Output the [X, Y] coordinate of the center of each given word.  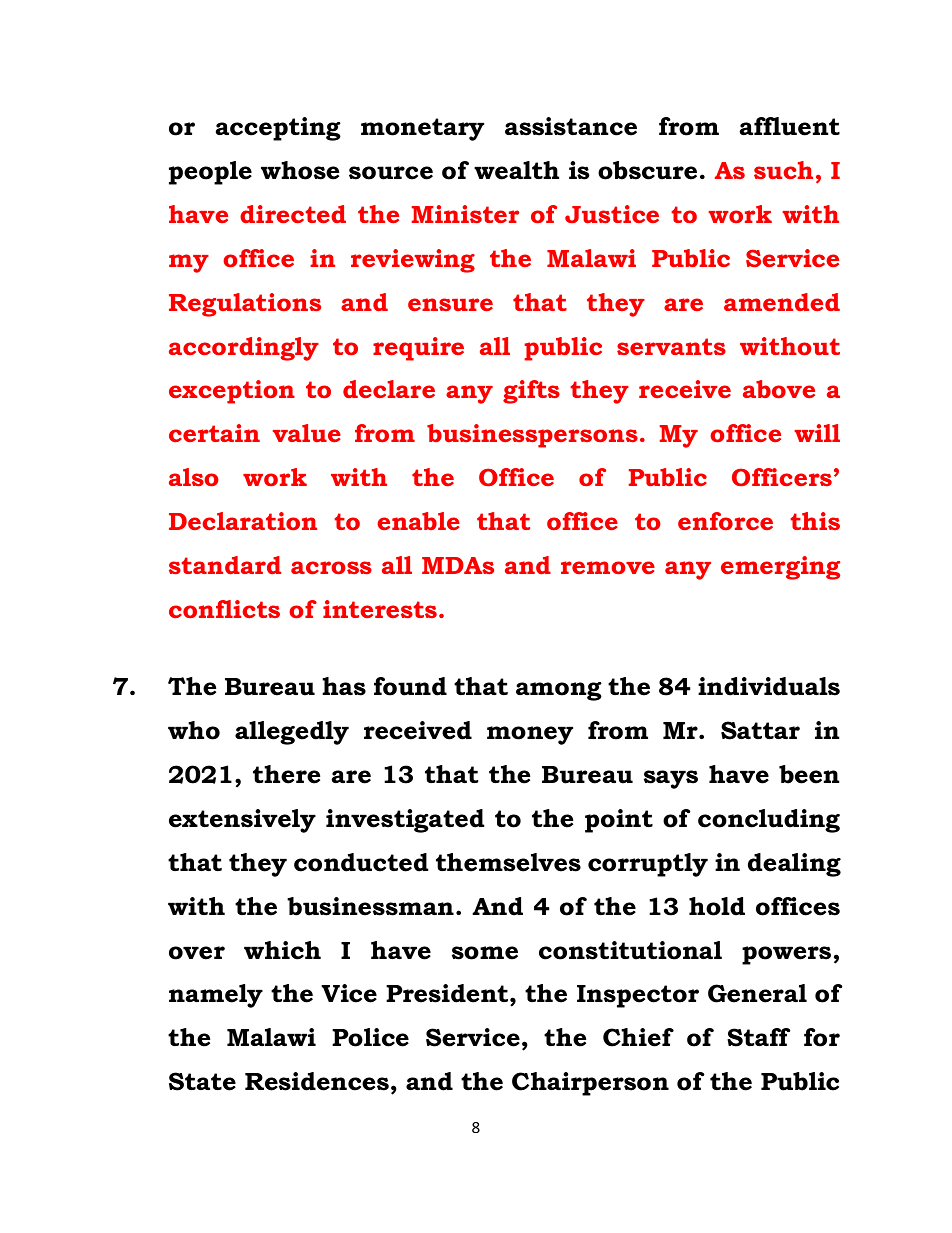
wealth [516, 170]
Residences [317, 1081]
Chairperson [590, 1084]
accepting [278, 129]
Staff [758, 1037]
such [783, 170]
